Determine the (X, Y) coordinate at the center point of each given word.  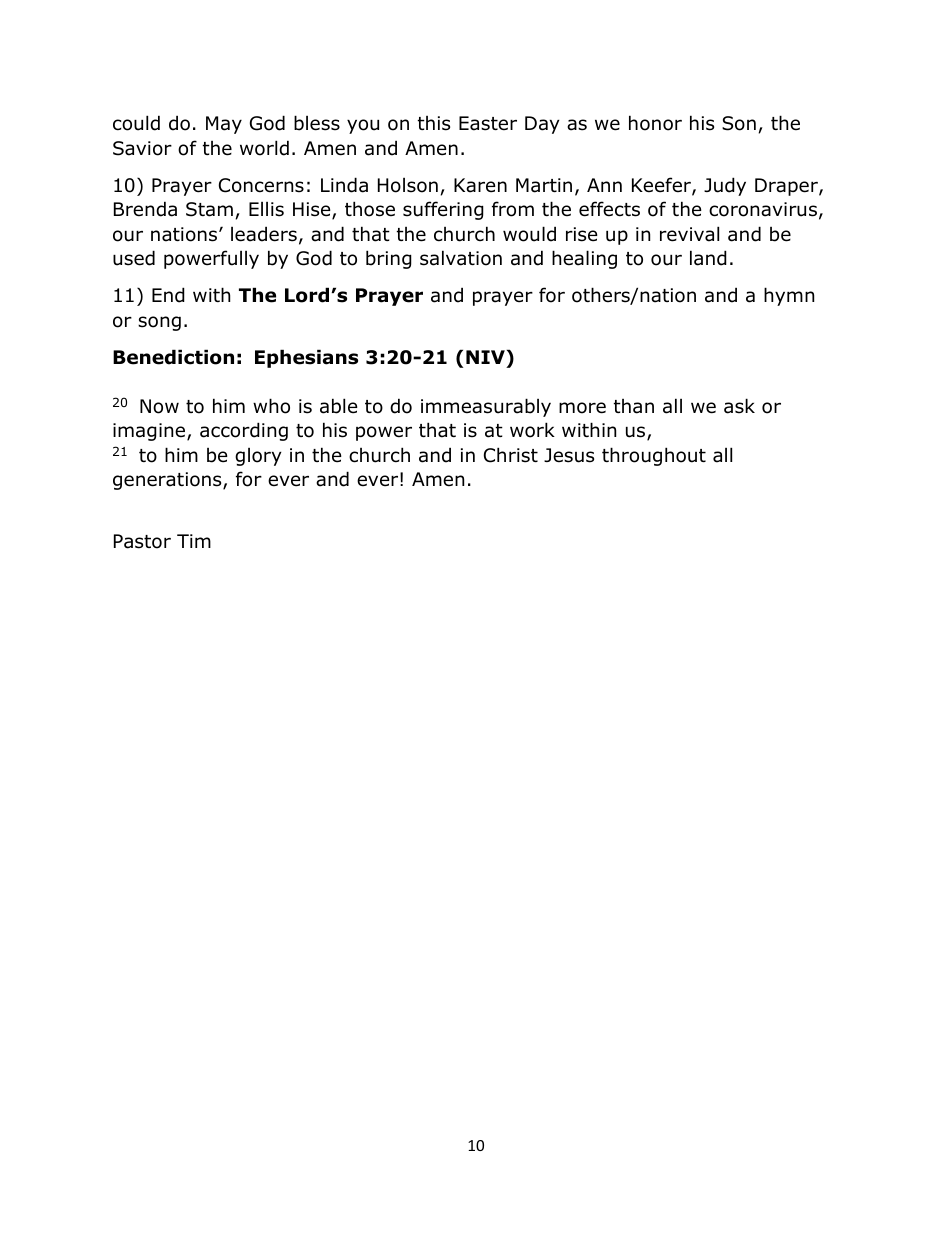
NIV (485, 357)
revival (689, 234)
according (244, 431)
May (224, 125)
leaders (264, 234)
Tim (194, 541)
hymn (789, 296)
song (159, 323)
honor (655, 123)
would (529, 234)
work (532, 430)
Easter (488, 123)
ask (739, 406)
